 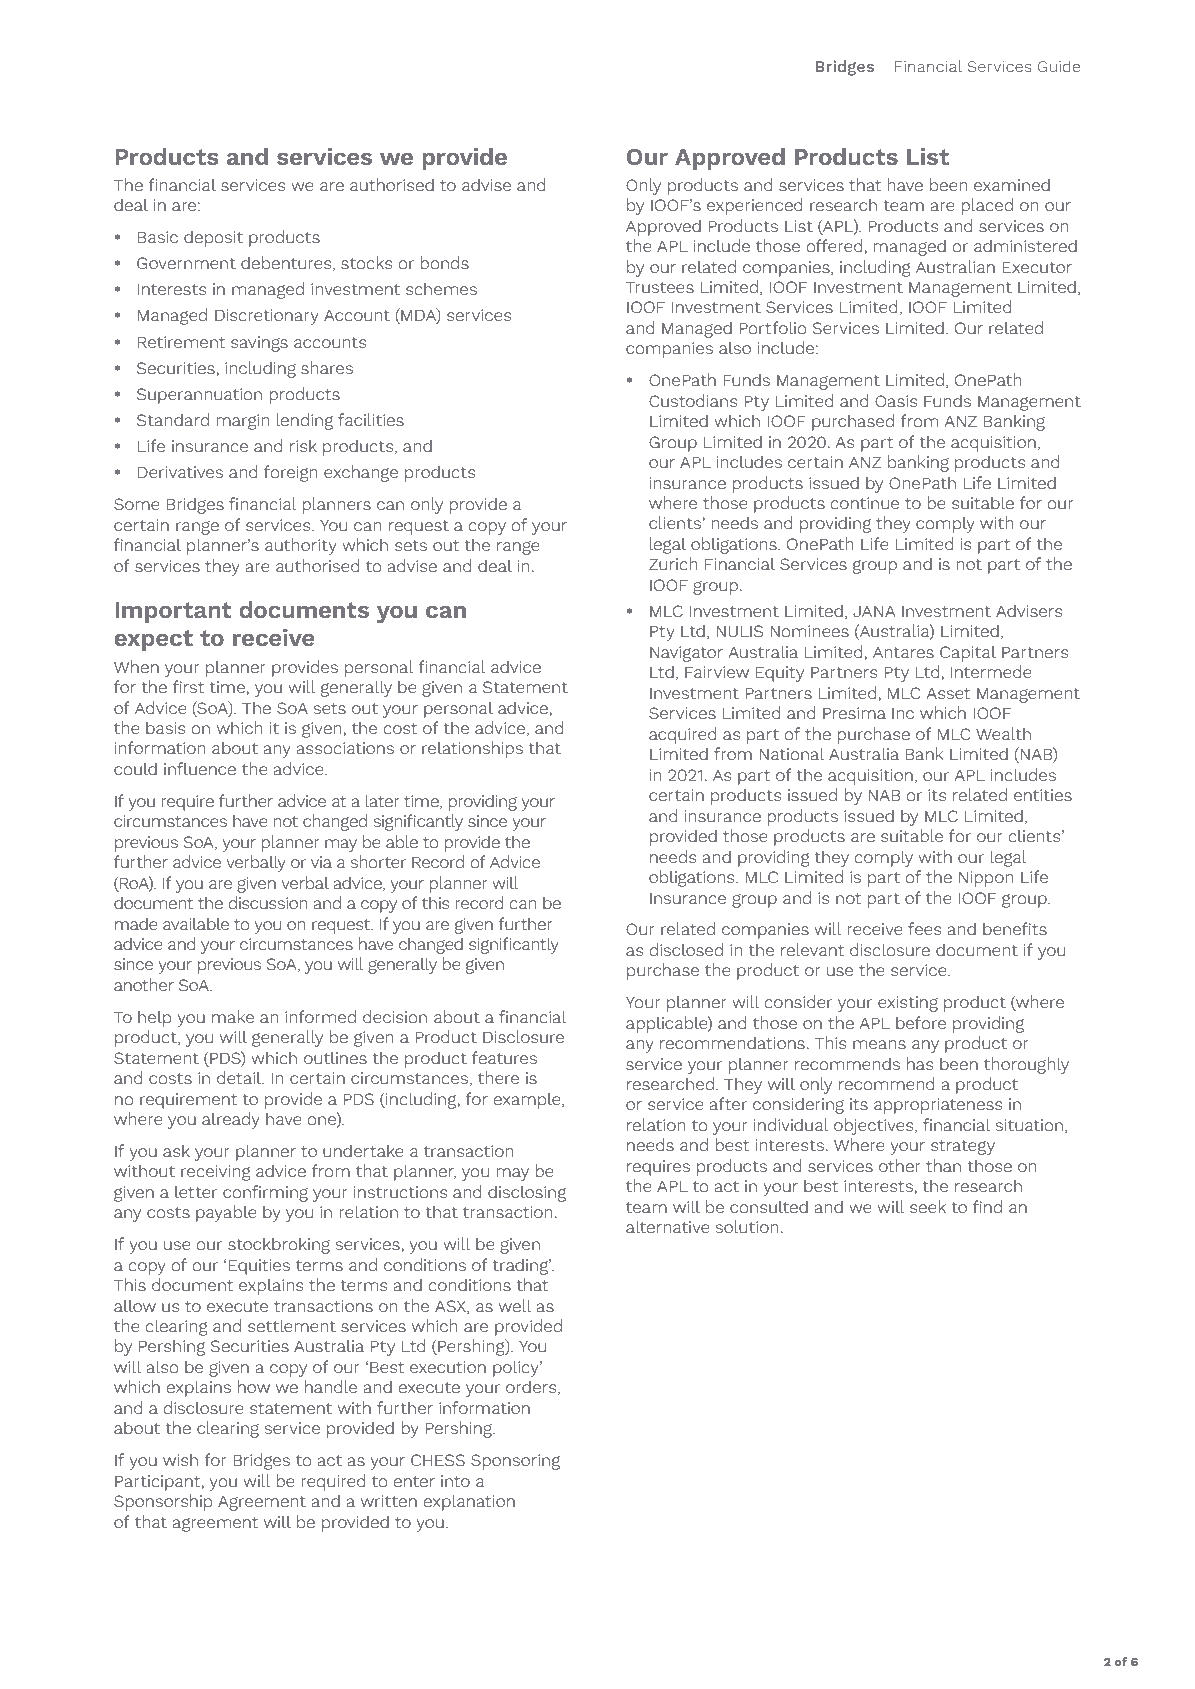 What do you see at coordinates (213, 238) in the page?
I see `deposit` at bounding box center [213, 238].
